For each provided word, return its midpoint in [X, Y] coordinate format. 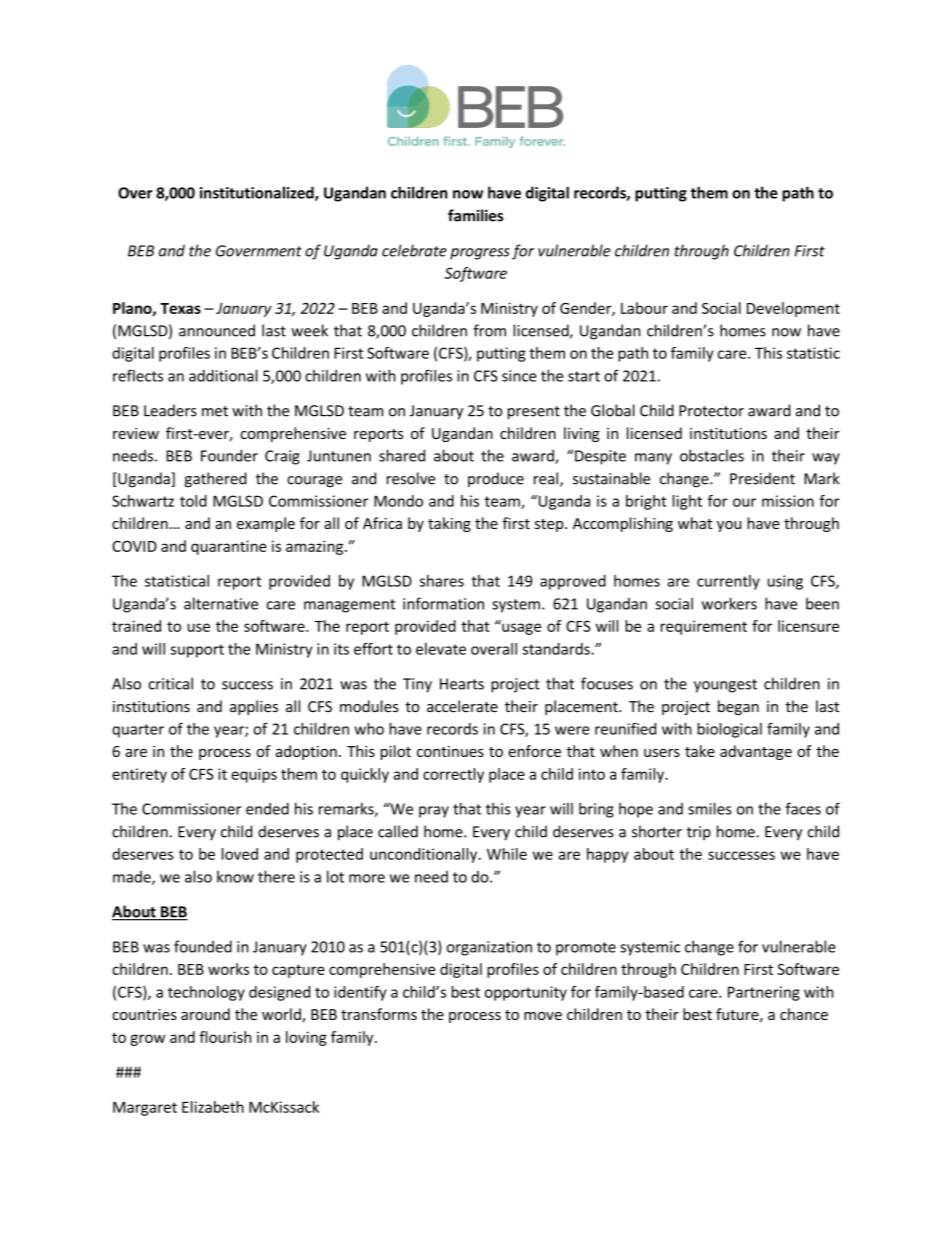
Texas [180, 308]
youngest [725, 686]
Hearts [462, 684]
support [197, 651]
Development [793, 309]
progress [480, 254]
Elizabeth [213, 1107]
